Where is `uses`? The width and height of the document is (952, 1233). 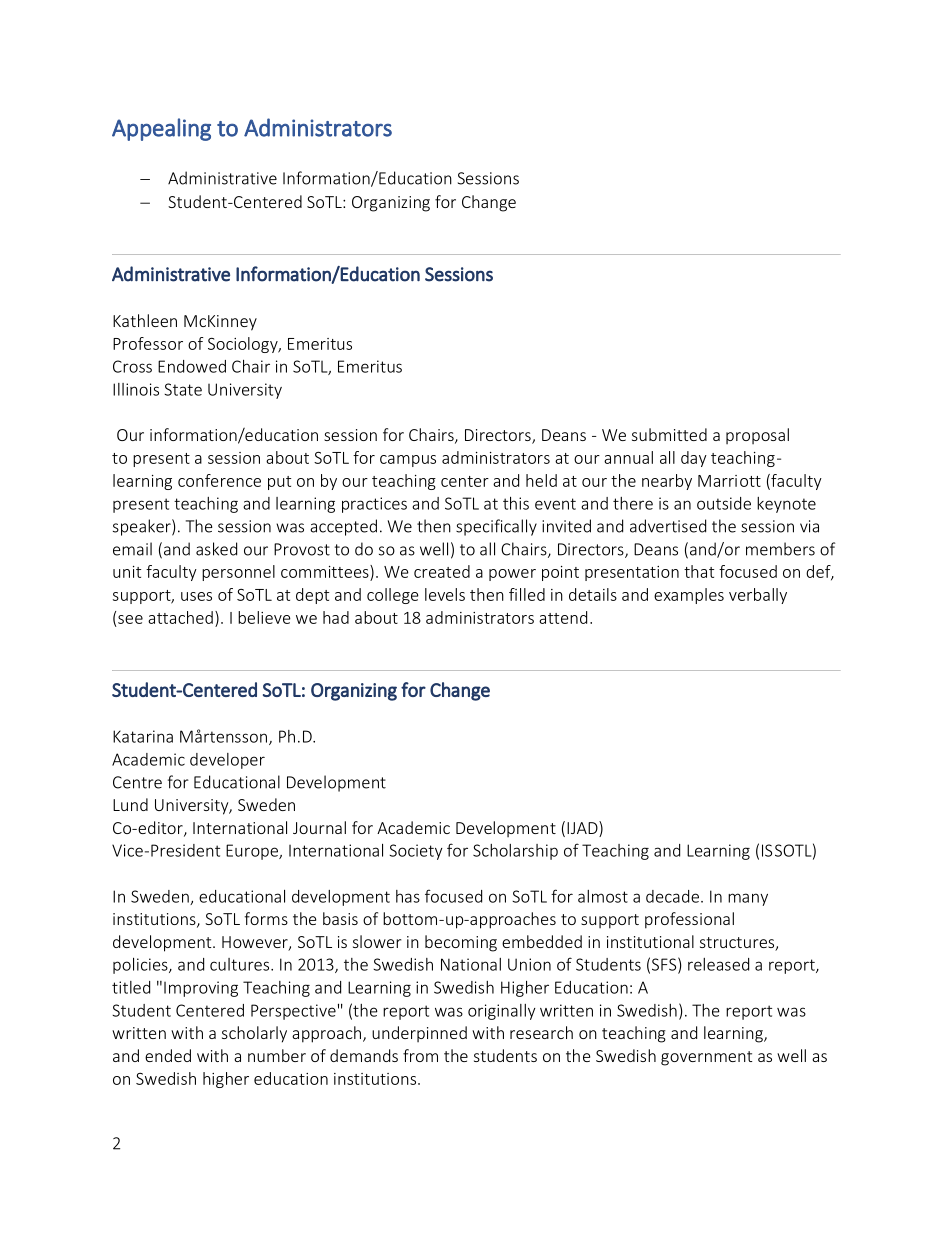 uses is located at coordinates (196, 596).
